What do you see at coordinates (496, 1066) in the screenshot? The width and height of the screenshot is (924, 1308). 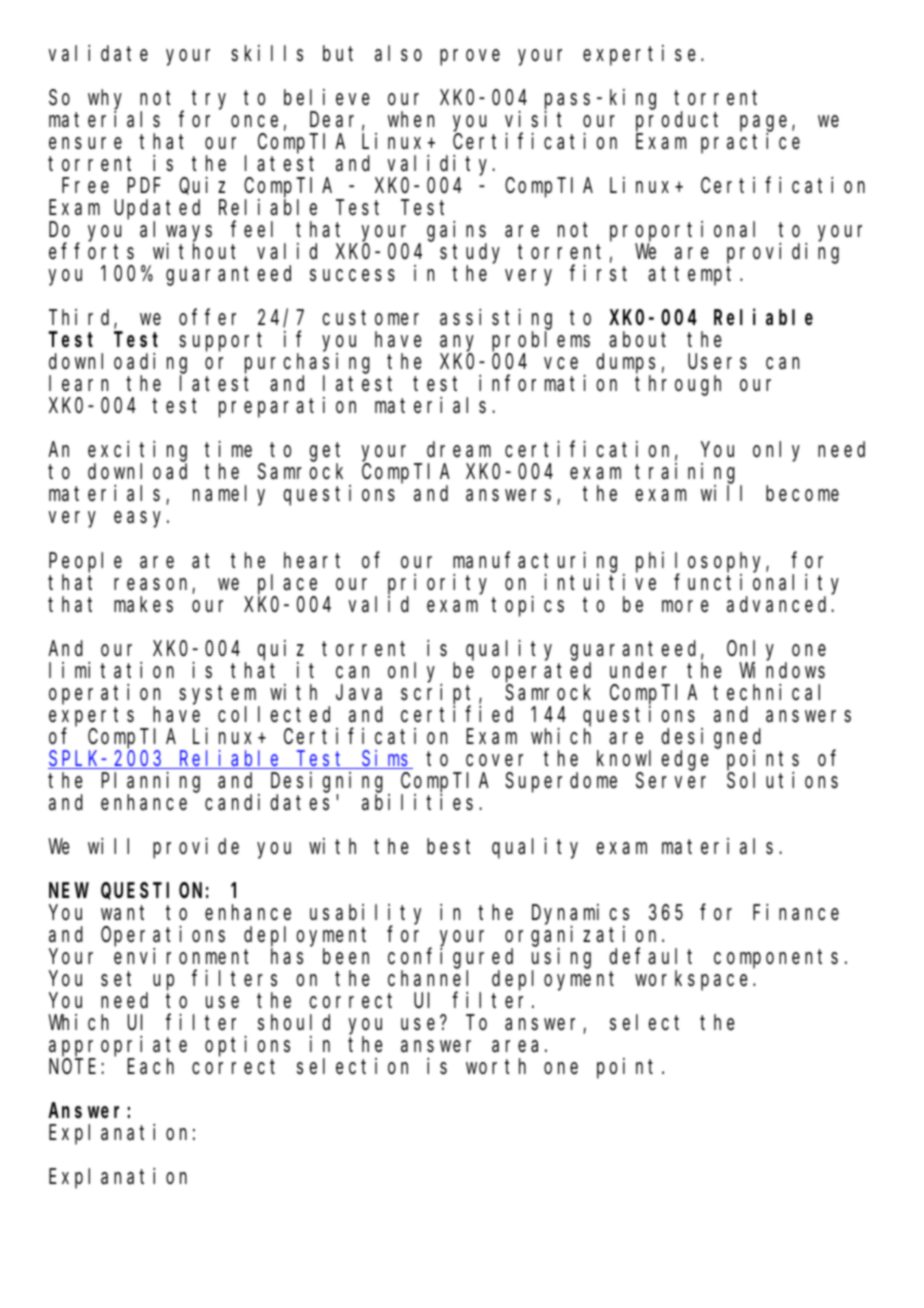 I see `worth` at bounding box center [496, 1066].
